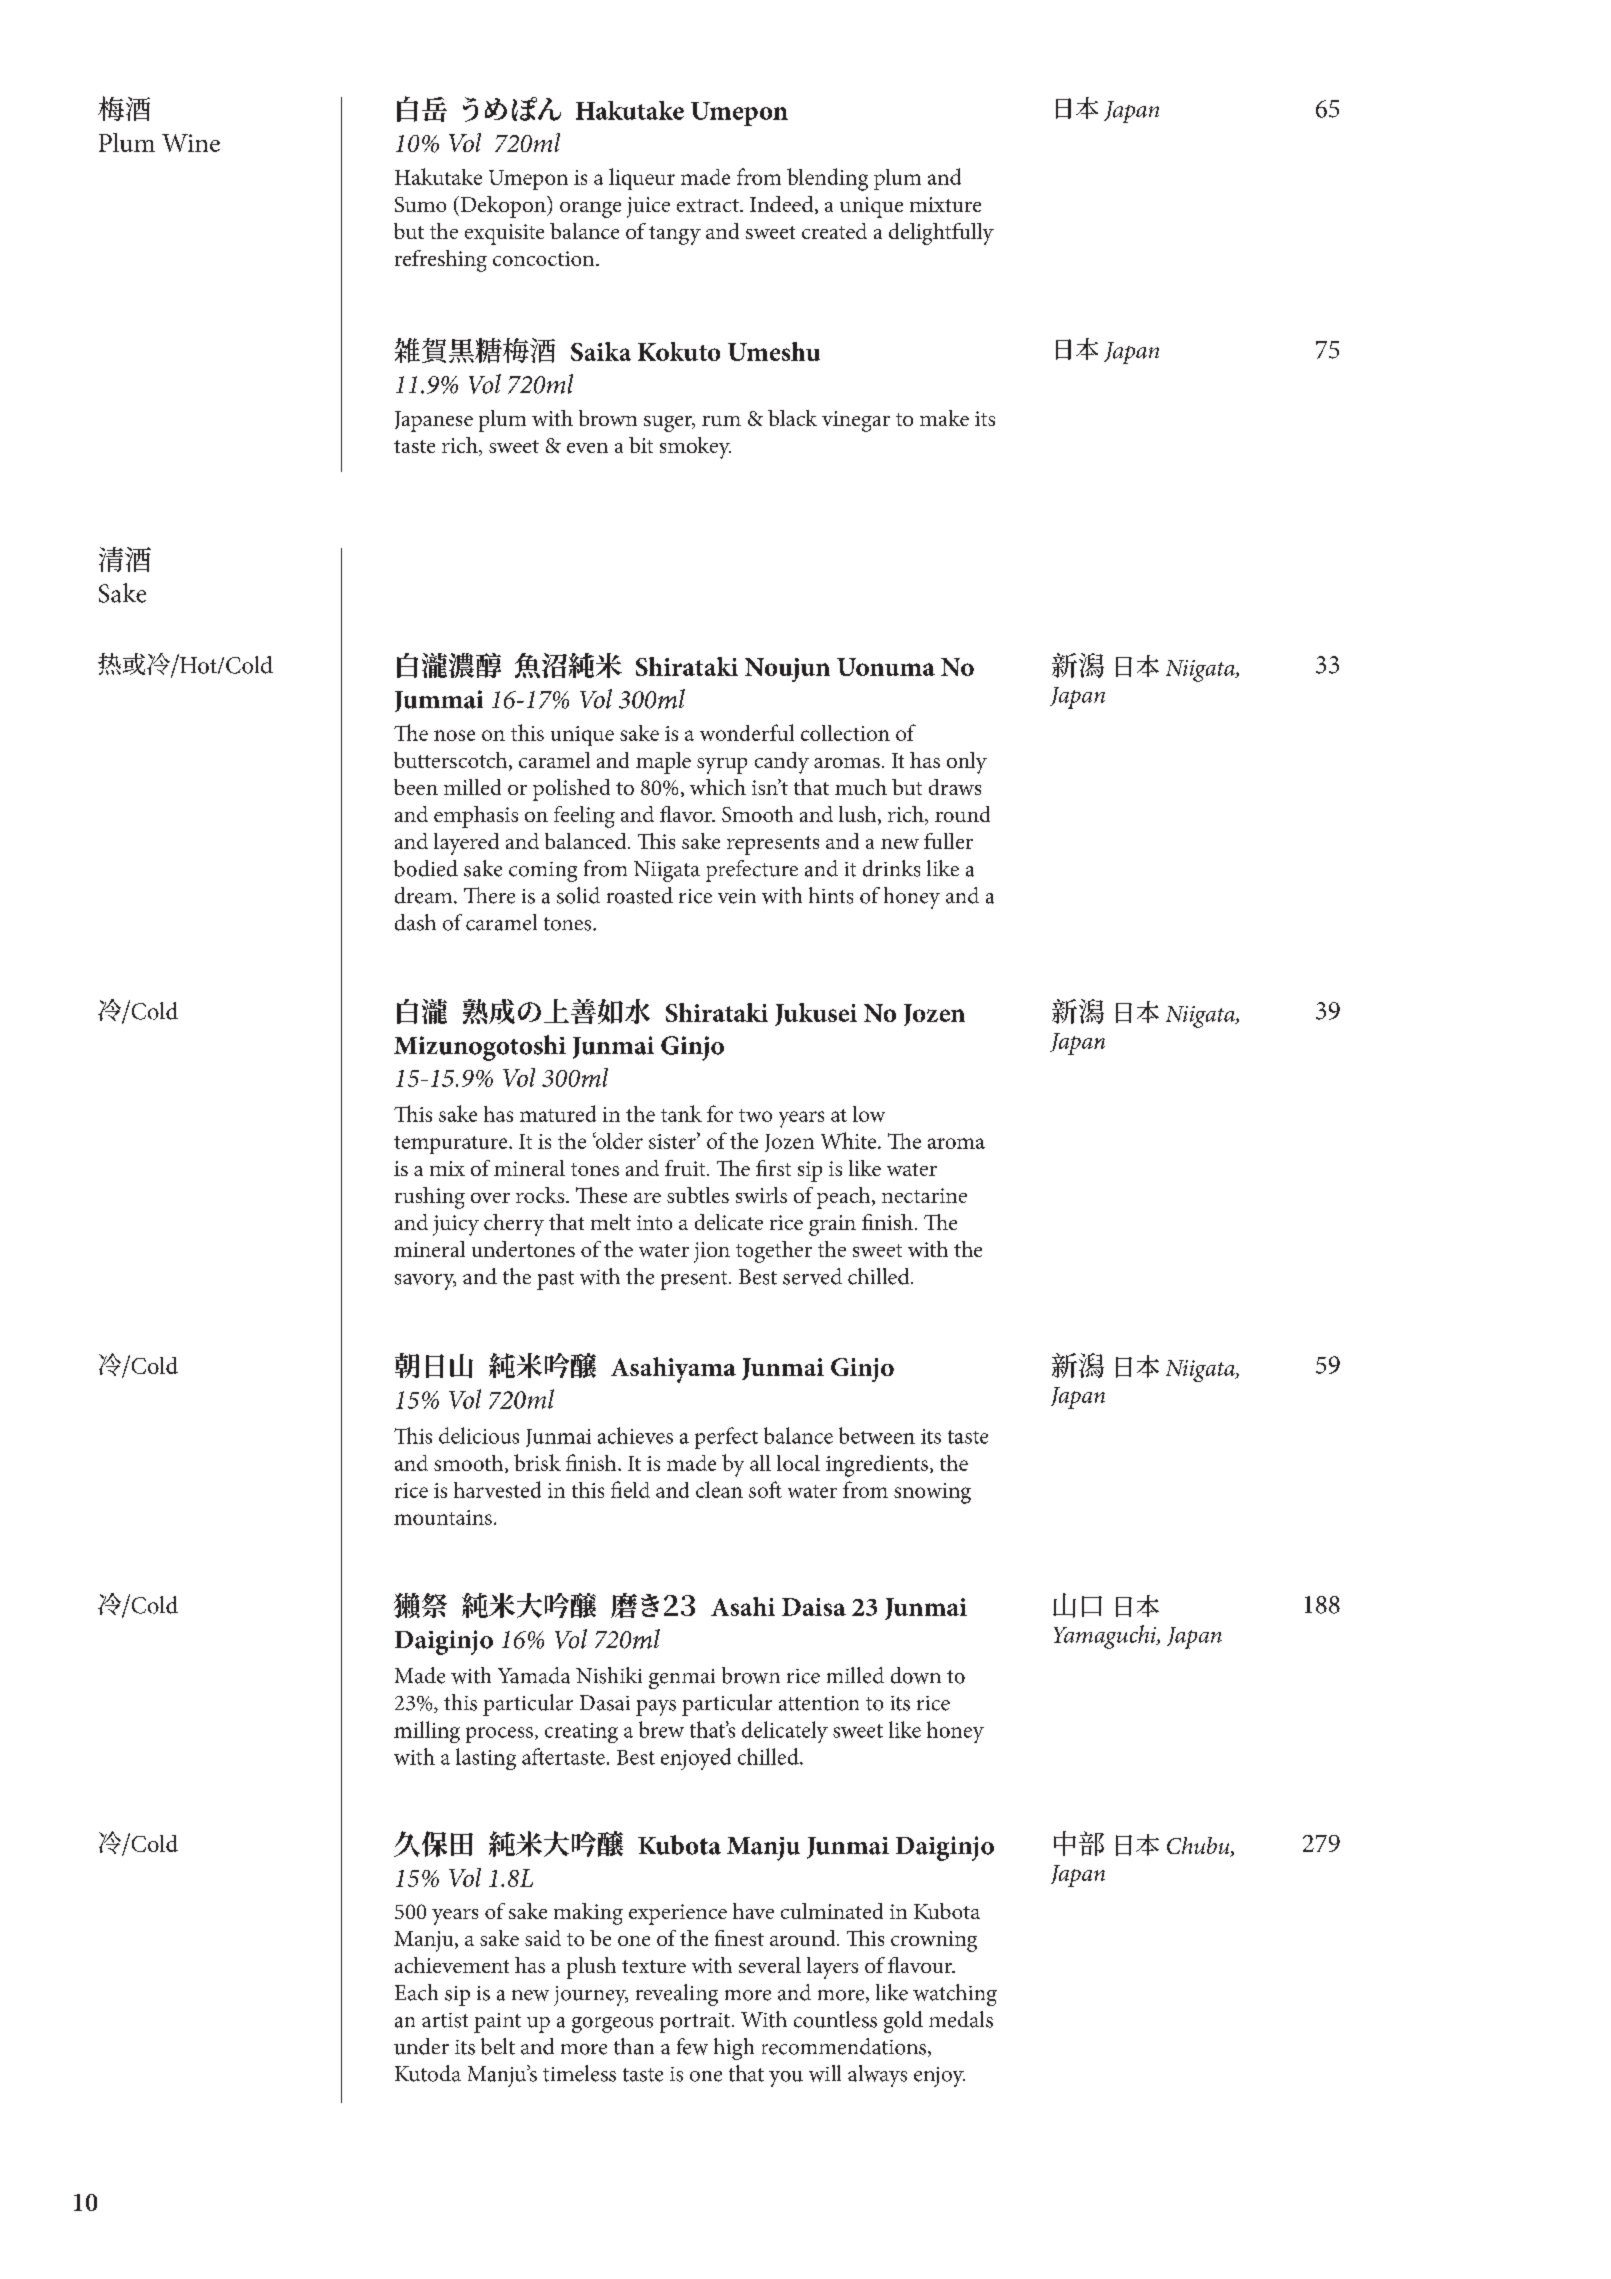  Describe the element at coordinates (630, 1489) in the image. I see `field` at that location.
